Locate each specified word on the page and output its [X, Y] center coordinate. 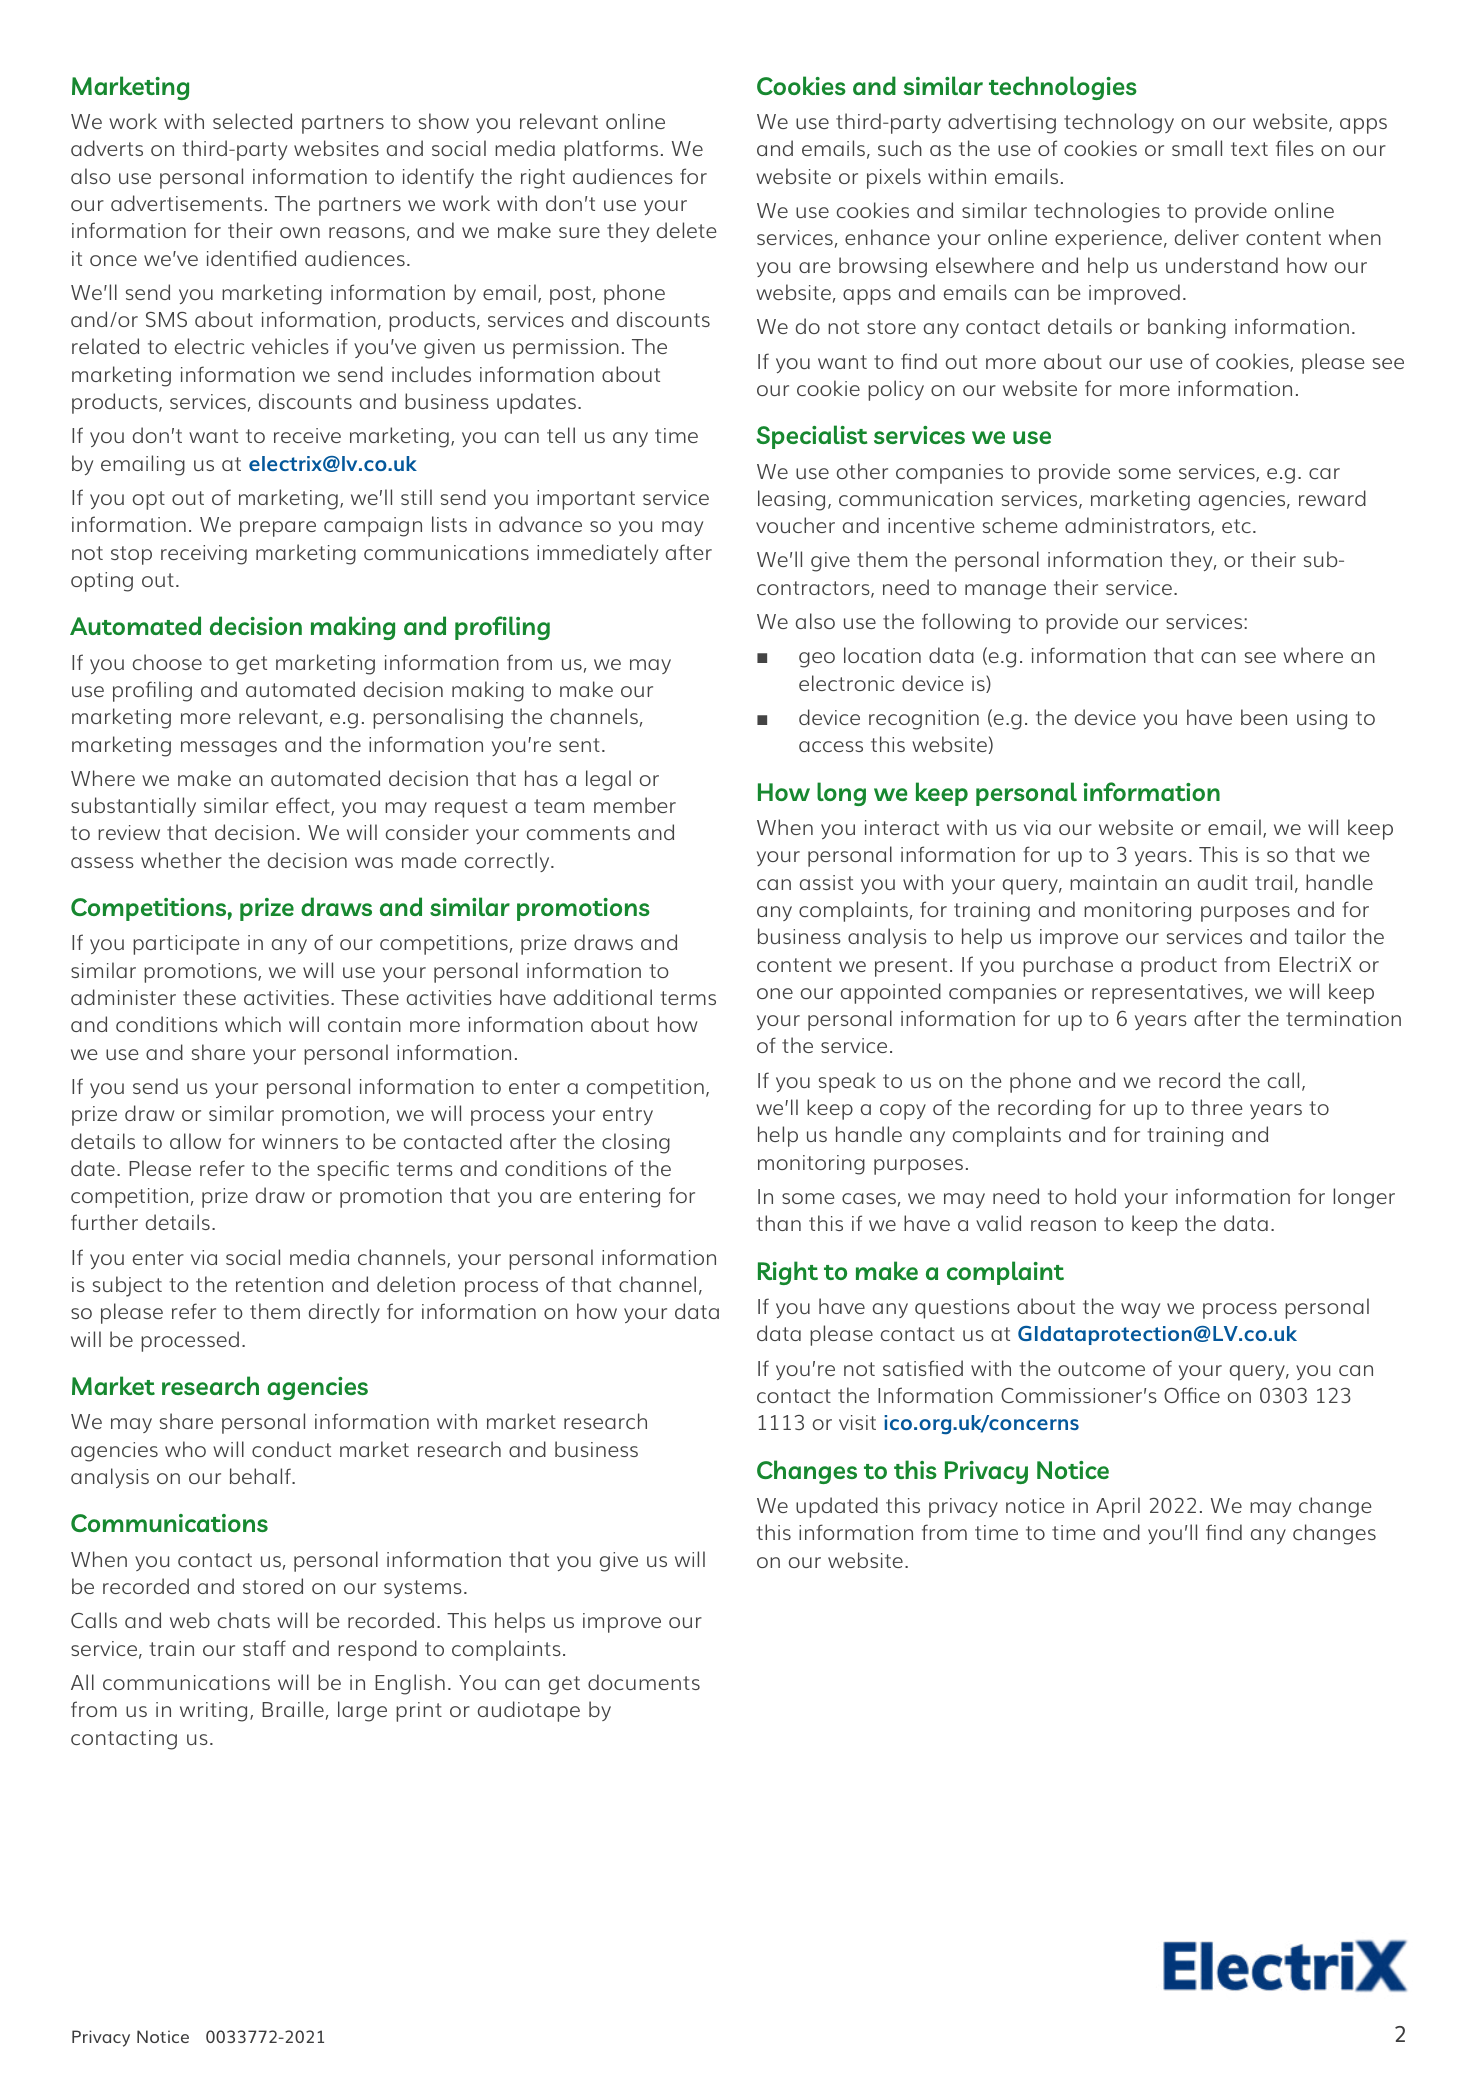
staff [264, 1648]
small [1197, 148]
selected [252, 121]
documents [644, 1682]
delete [686, 230]
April [1118, 1507]
